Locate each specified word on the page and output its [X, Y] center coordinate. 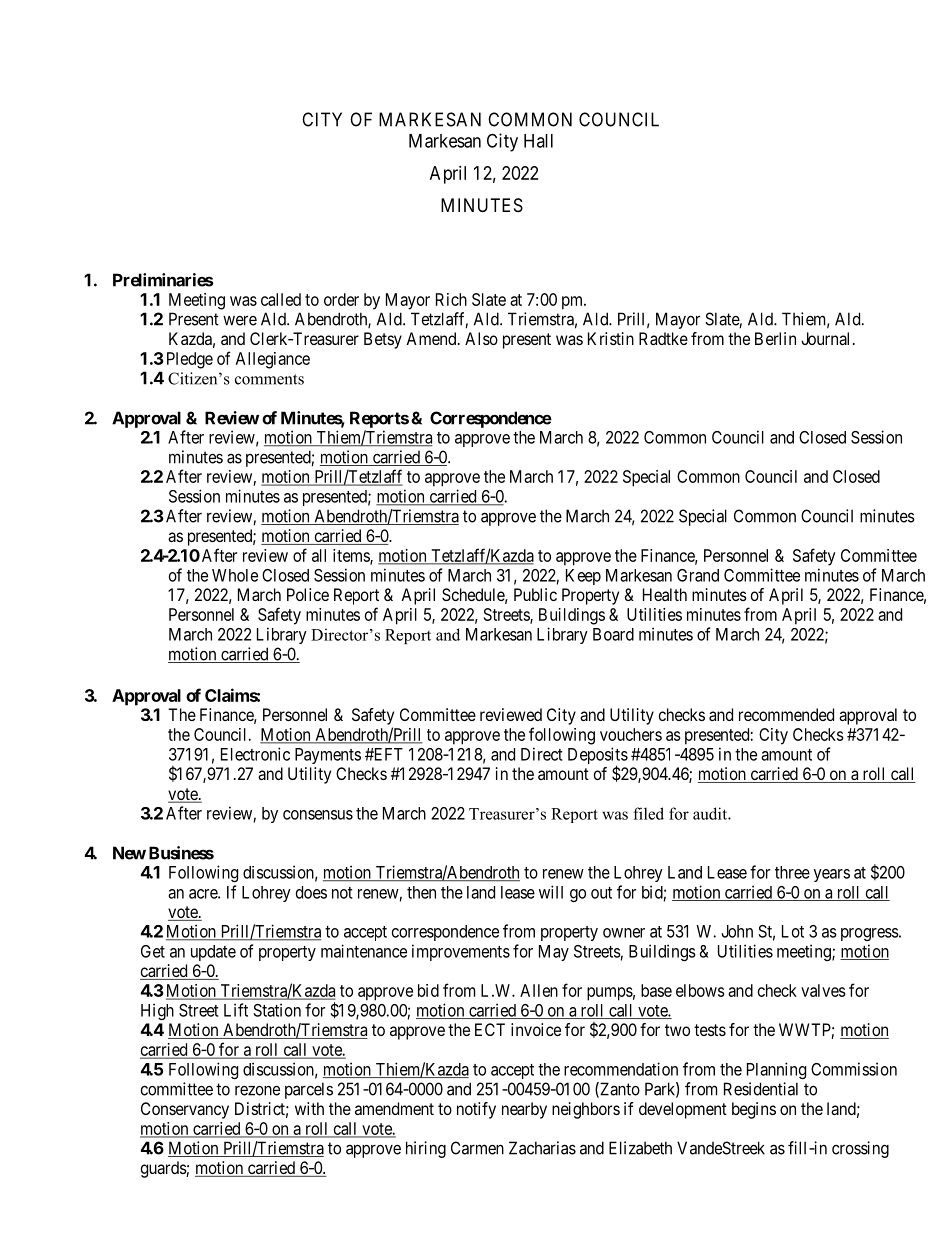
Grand [698, 575]
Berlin [775, 338]
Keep [583, 577]
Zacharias [542, 1148]
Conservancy [185, 1110]
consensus [318, 815]
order [341, 299]
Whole [235, 575]
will [551, 892]
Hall [538, 141]
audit [711, 813]
